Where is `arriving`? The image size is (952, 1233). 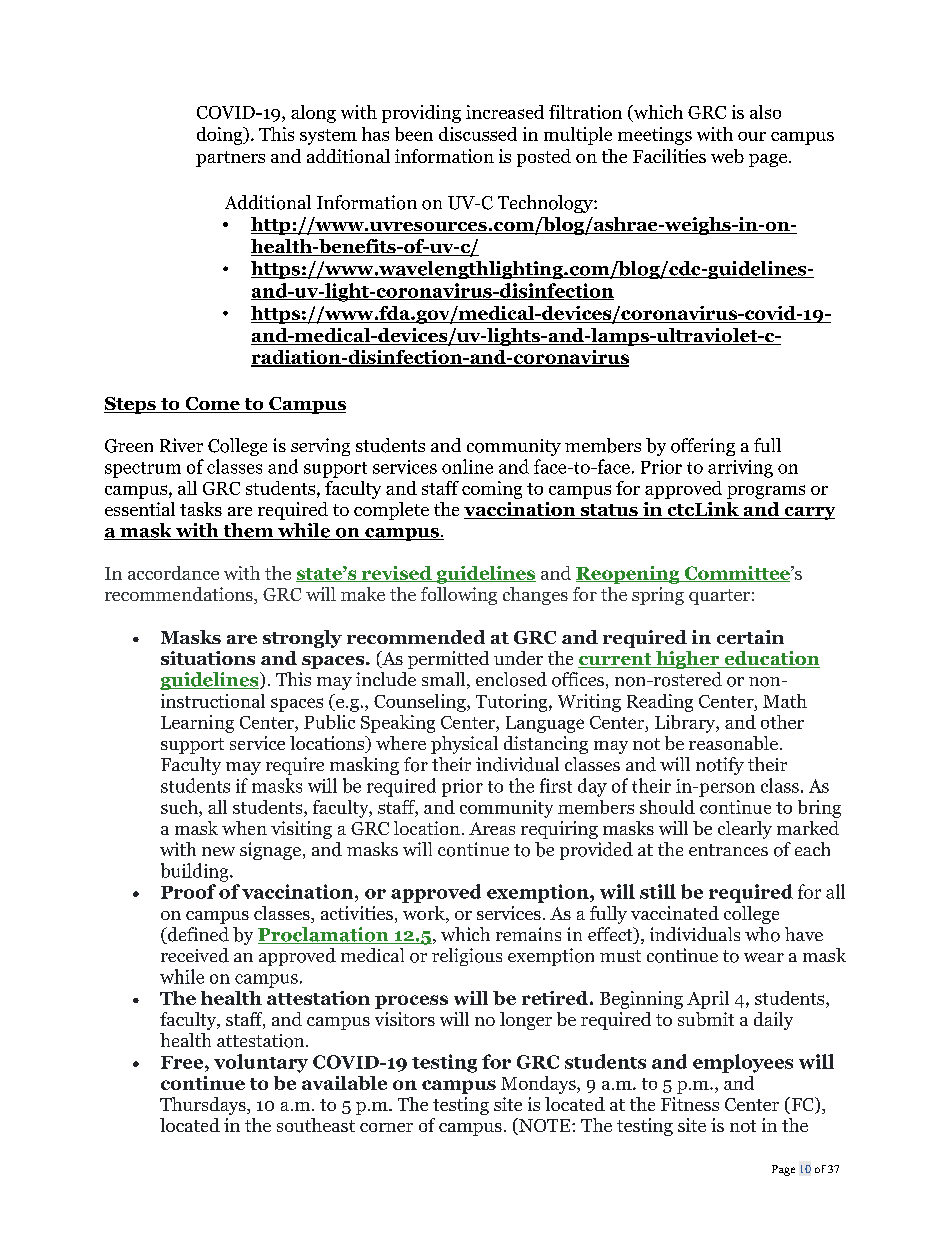 arriving is located at coordinates (740, 469).
